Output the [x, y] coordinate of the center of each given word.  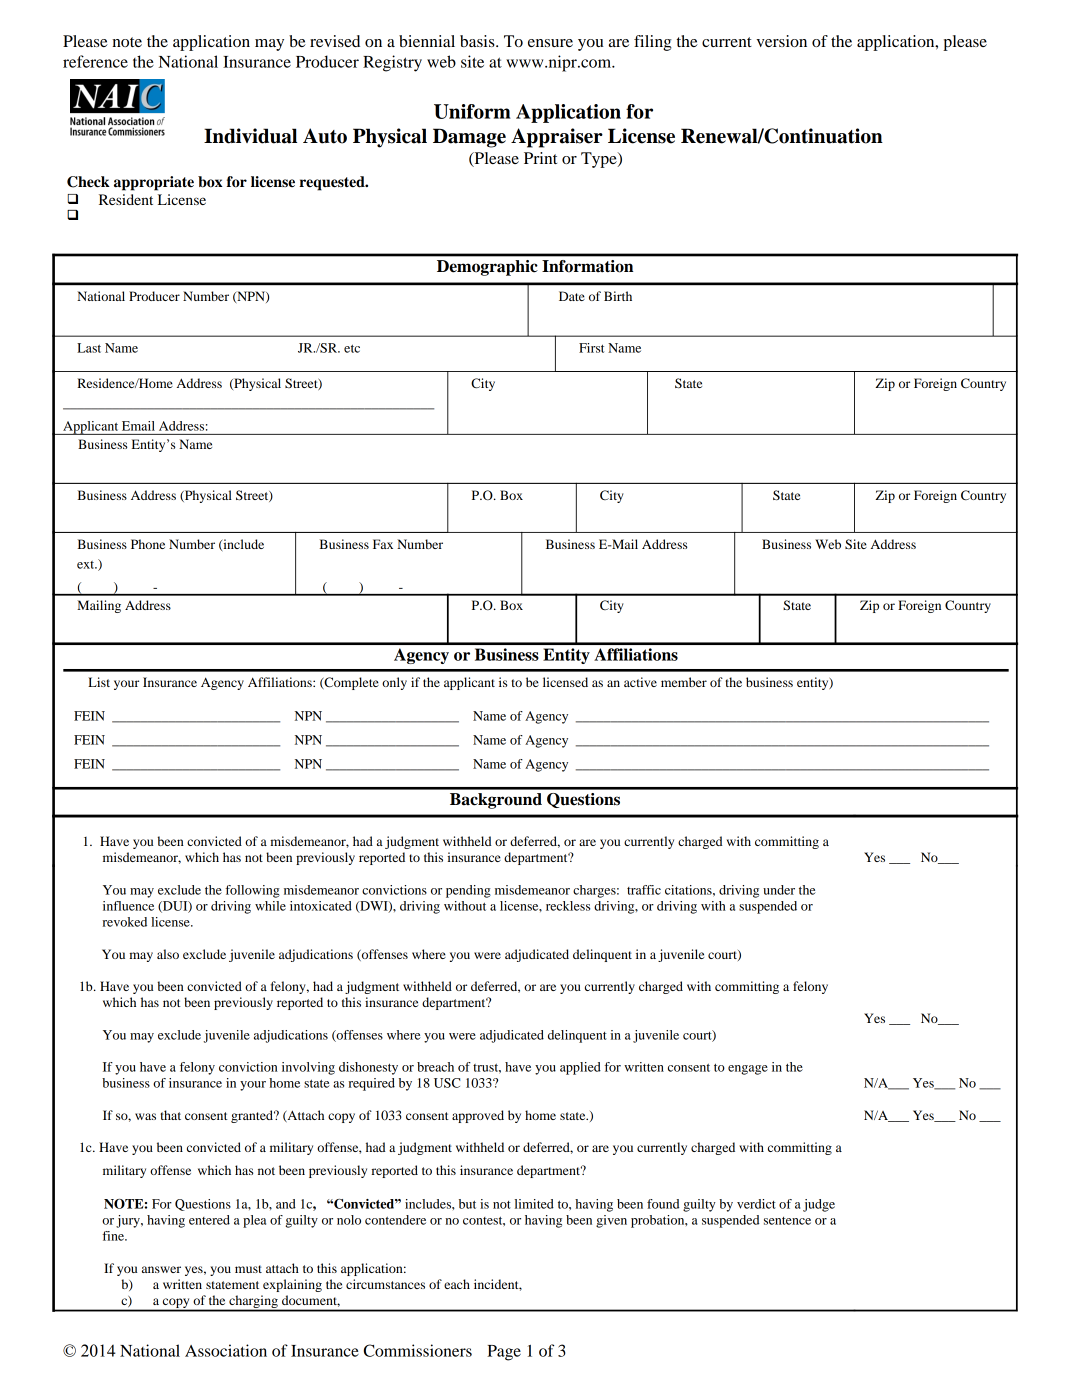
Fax [383, 544]
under [779, 890]
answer [161, 1269]
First [591, 348]
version [781, 41]
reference [95, 61]
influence [128, 906]
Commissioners [418, 1350]
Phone [148, 544]
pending [468, 891]
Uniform [472, 111]
